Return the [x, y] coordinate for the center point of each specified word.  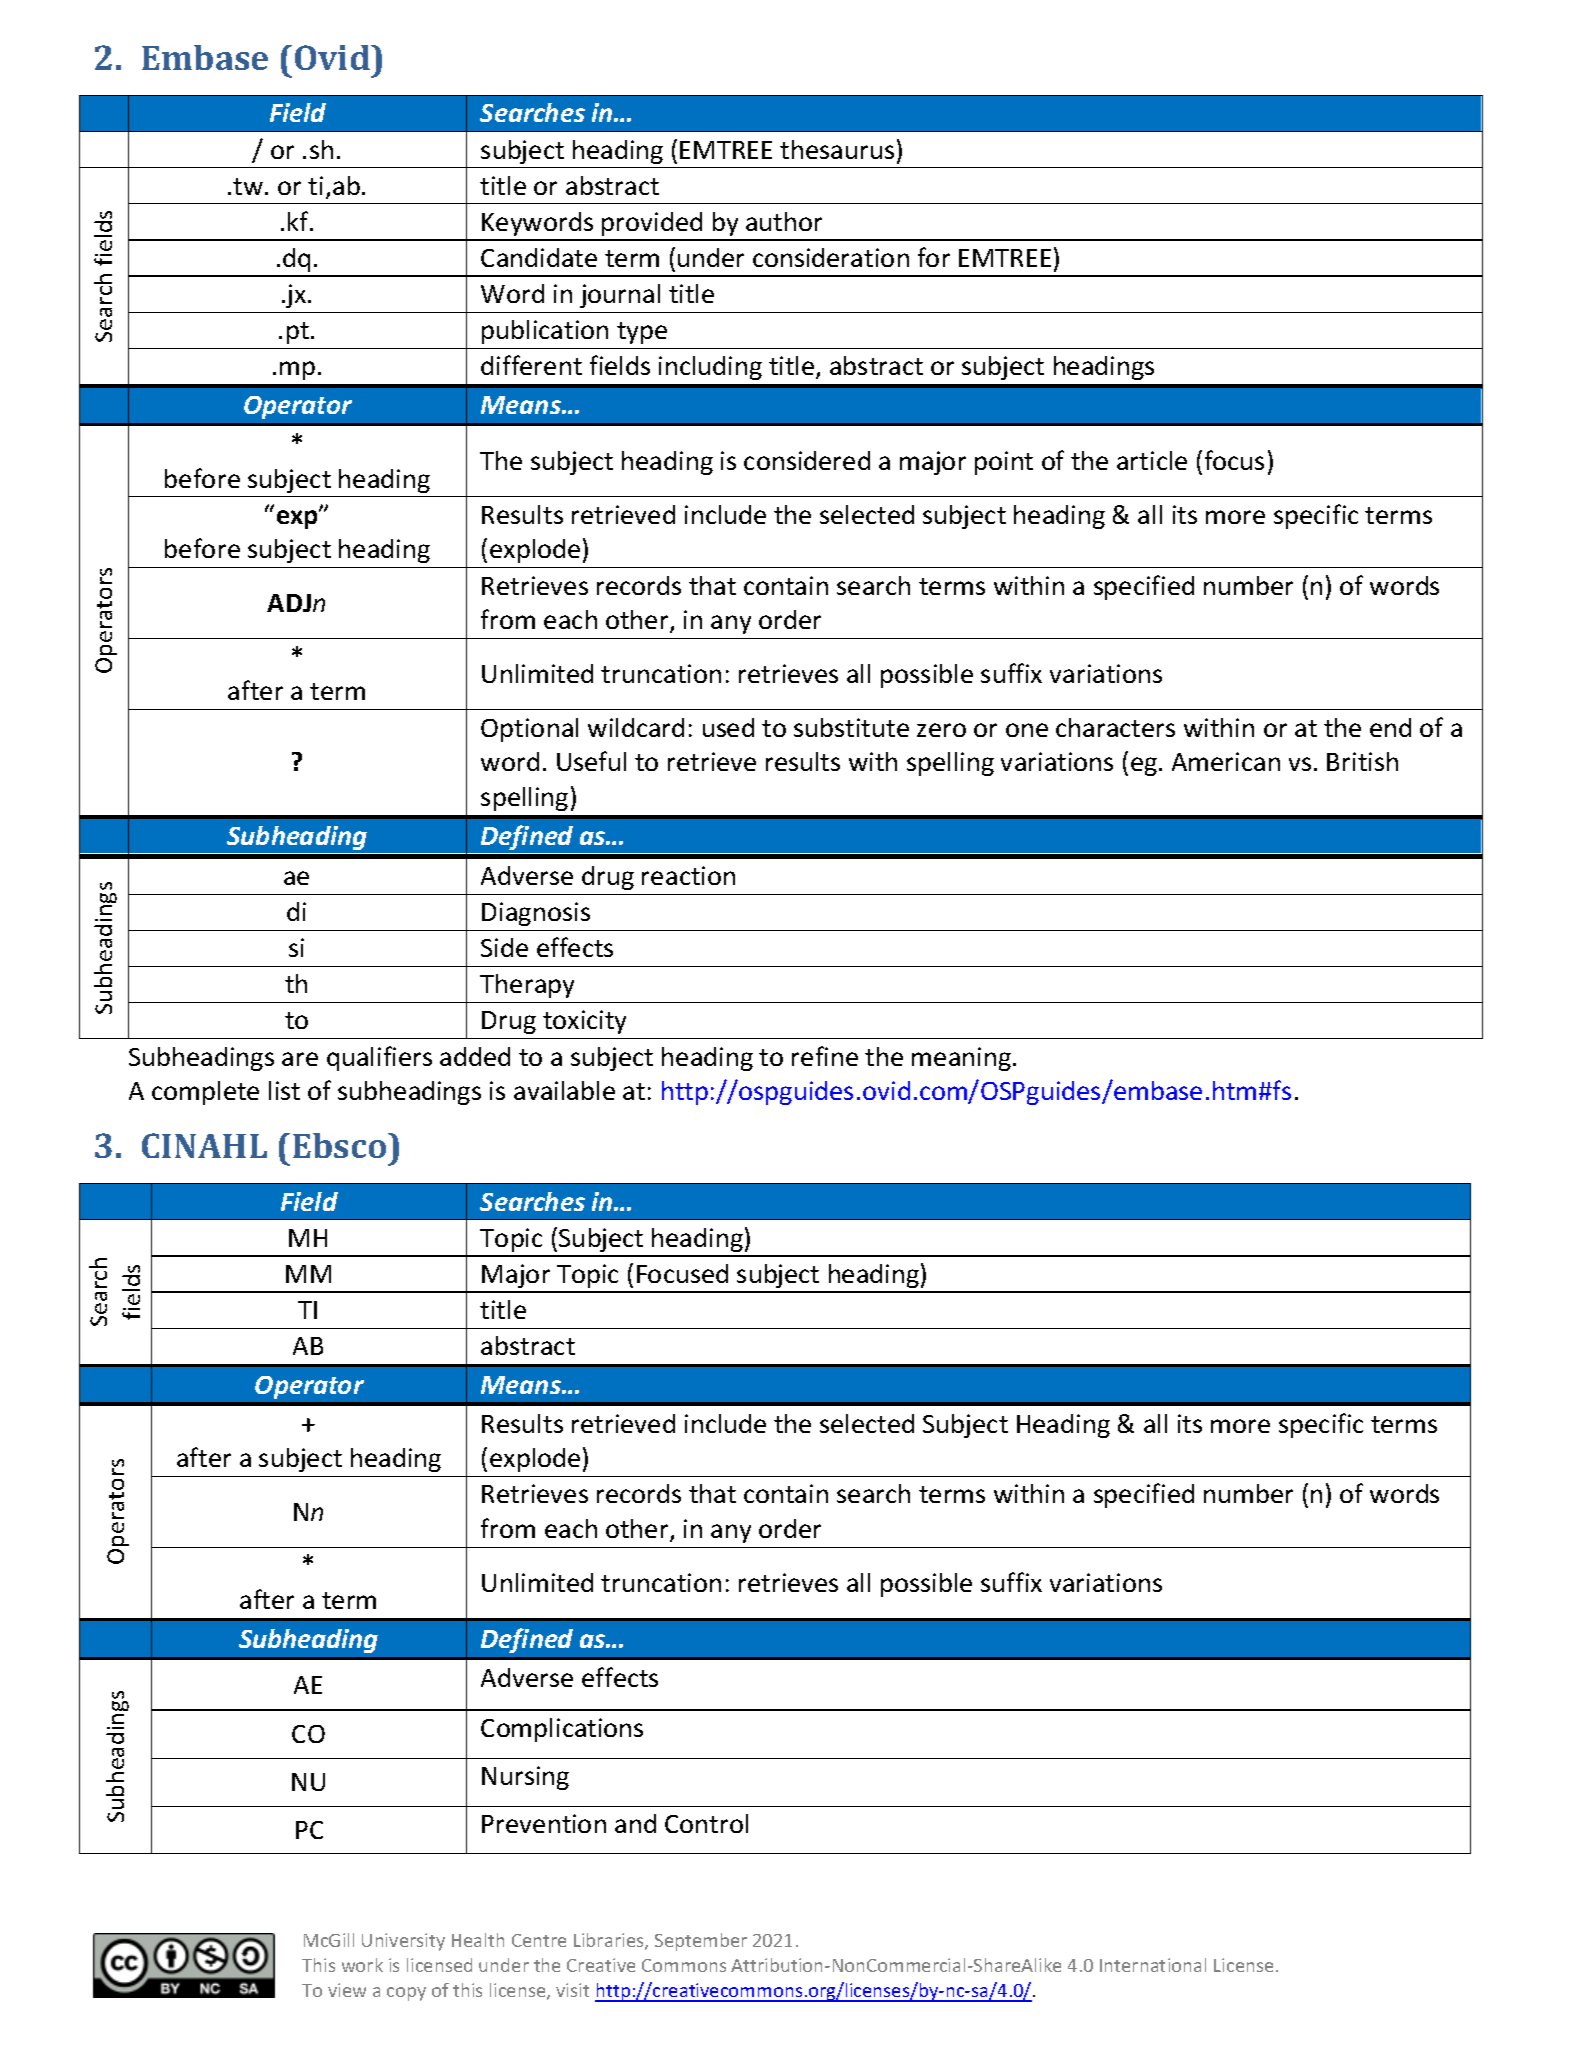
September [701, 1942]
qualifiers [379, 1058]
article [1152, 460]
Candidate [539, 257]
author [784, 221]
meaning [963, 1059]
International [1153, 1965]
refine [825, 1056]
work [362, 1965]
